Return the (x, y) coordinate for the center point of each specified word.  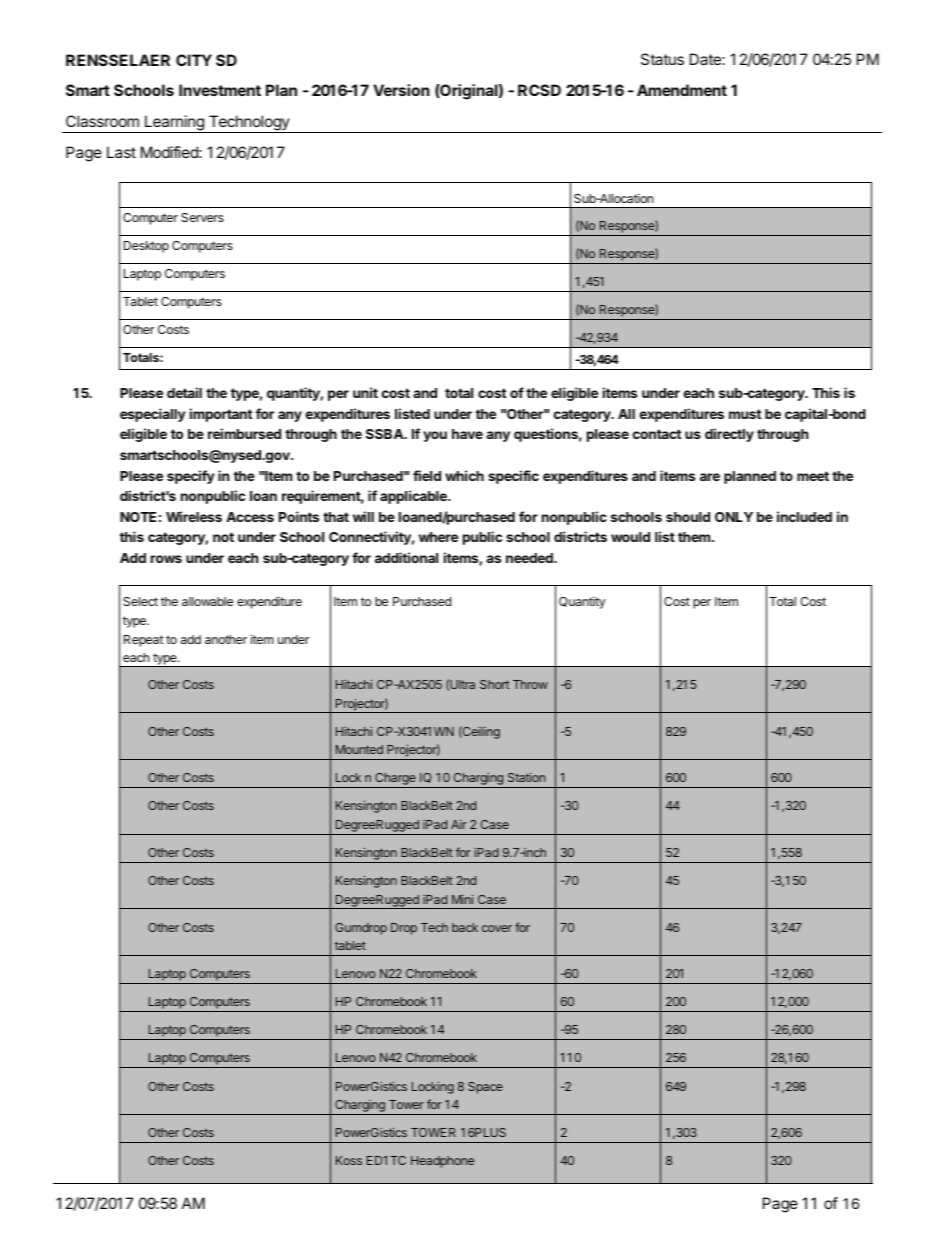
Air (459, 824)
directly (729, 435)
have (467, 434)
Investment (220, 90)
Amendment (682, 90)
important (221, 415)
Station (526, 777)
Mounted (359, 749)
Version (401, 90)
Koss (349, 1160)
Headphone (442, 1162)
